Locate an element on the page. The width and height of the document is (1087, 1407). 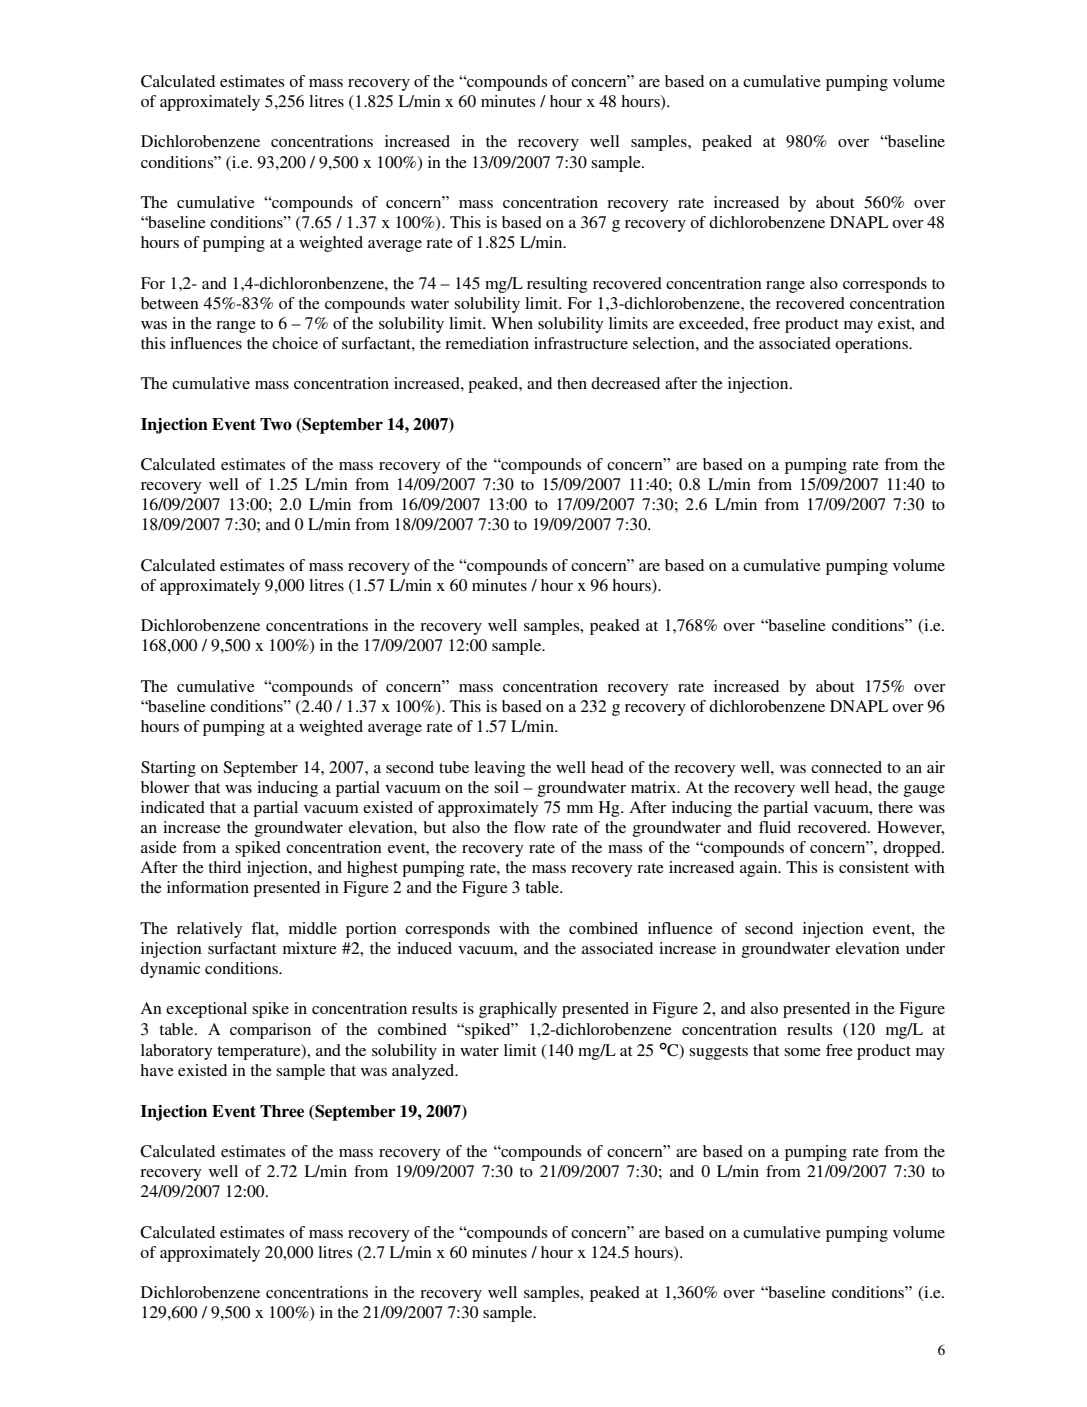
Starting is located at coordinates (168, 769).
